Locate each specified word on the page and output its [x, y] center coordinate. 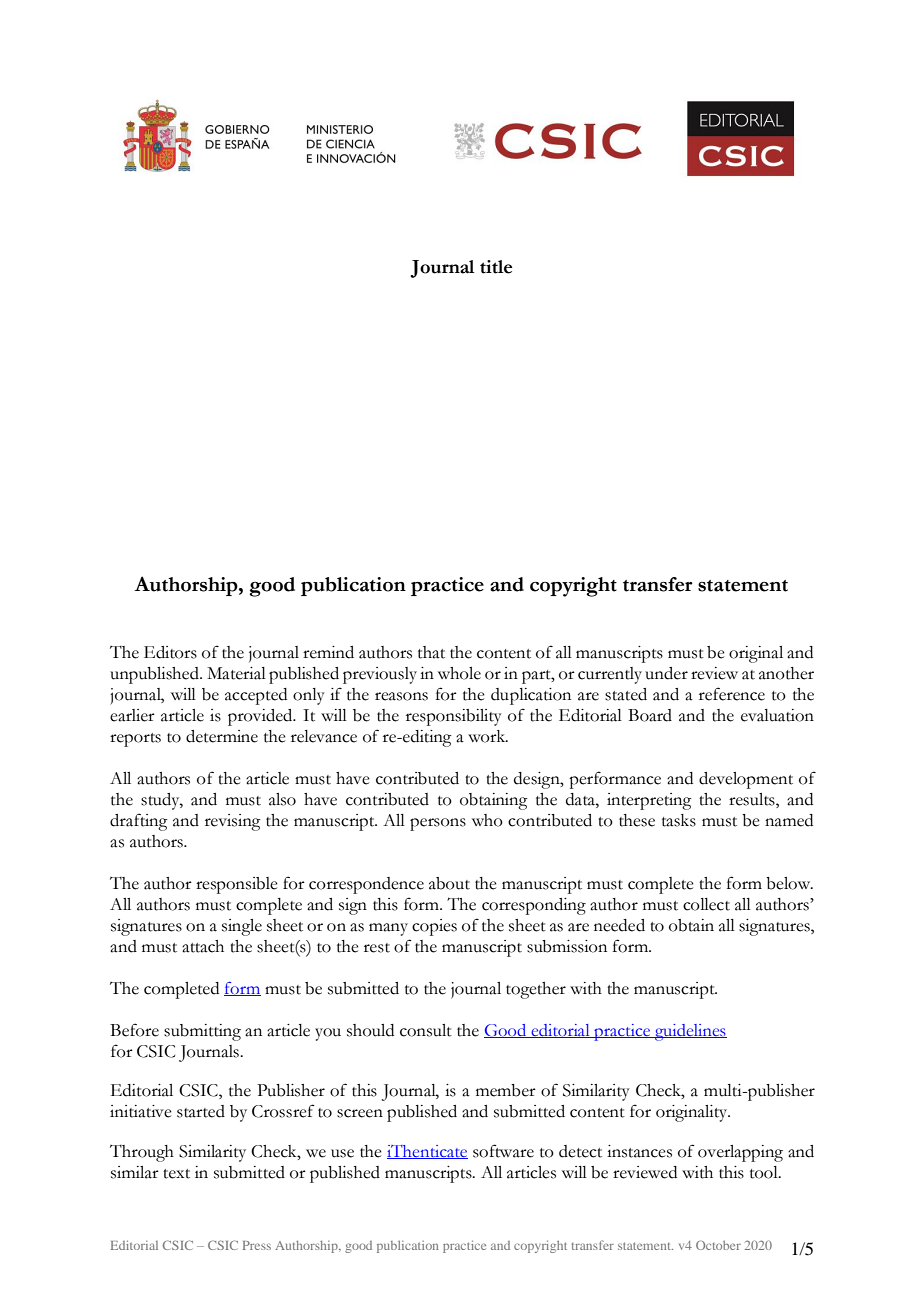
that [431, 652]
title [496, 267]
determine [222, 736]
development [746, 780]
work [488, 736]
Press [257, 1245]
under [666, 673]
